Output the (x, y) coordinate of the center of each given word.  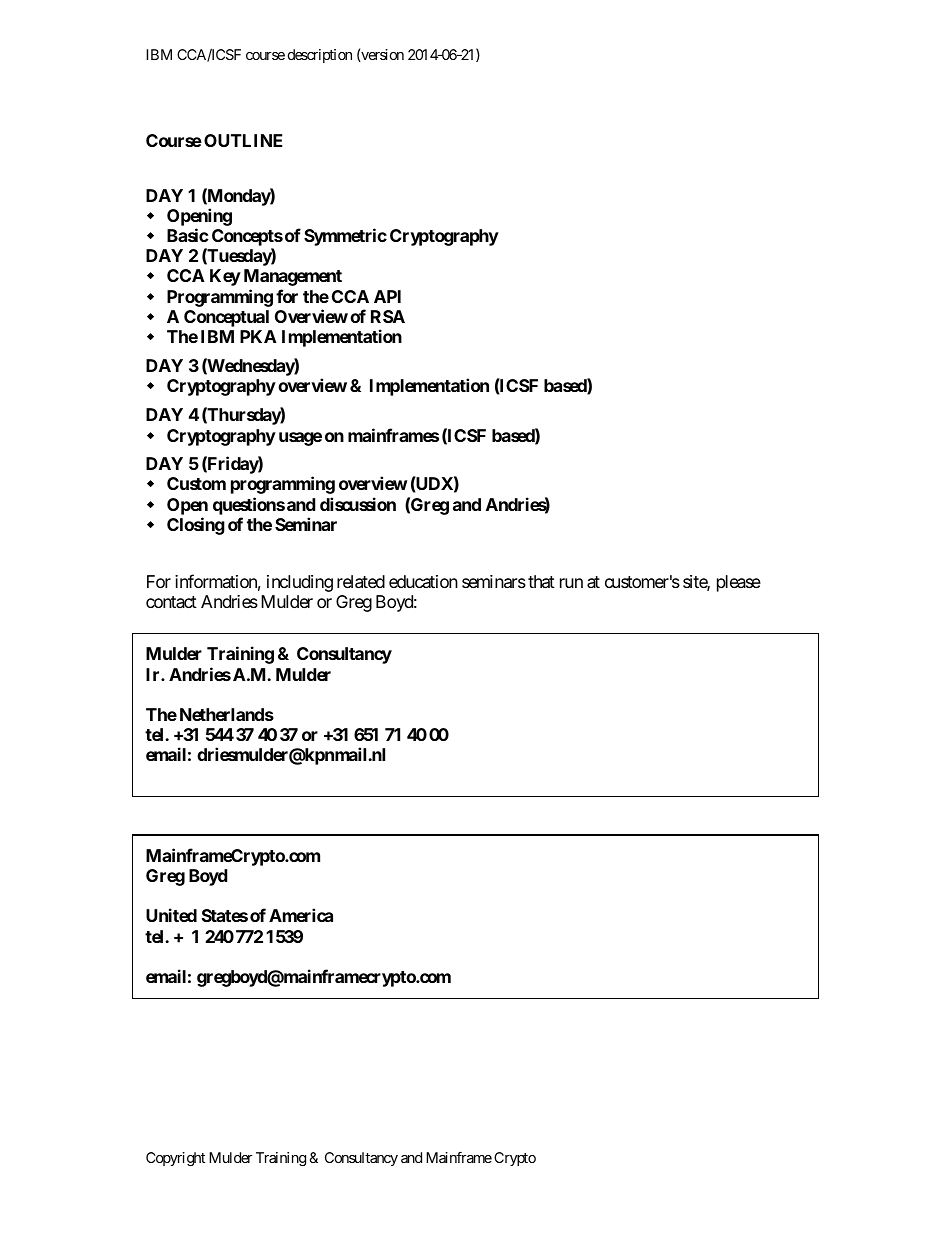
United (171, 915)
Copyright (175, 1159)
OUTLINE (243, 140)
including (300, 583)
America (301, 915)
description (320, 56)
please (739, 583)
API (387, 296)
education (423, 581)
